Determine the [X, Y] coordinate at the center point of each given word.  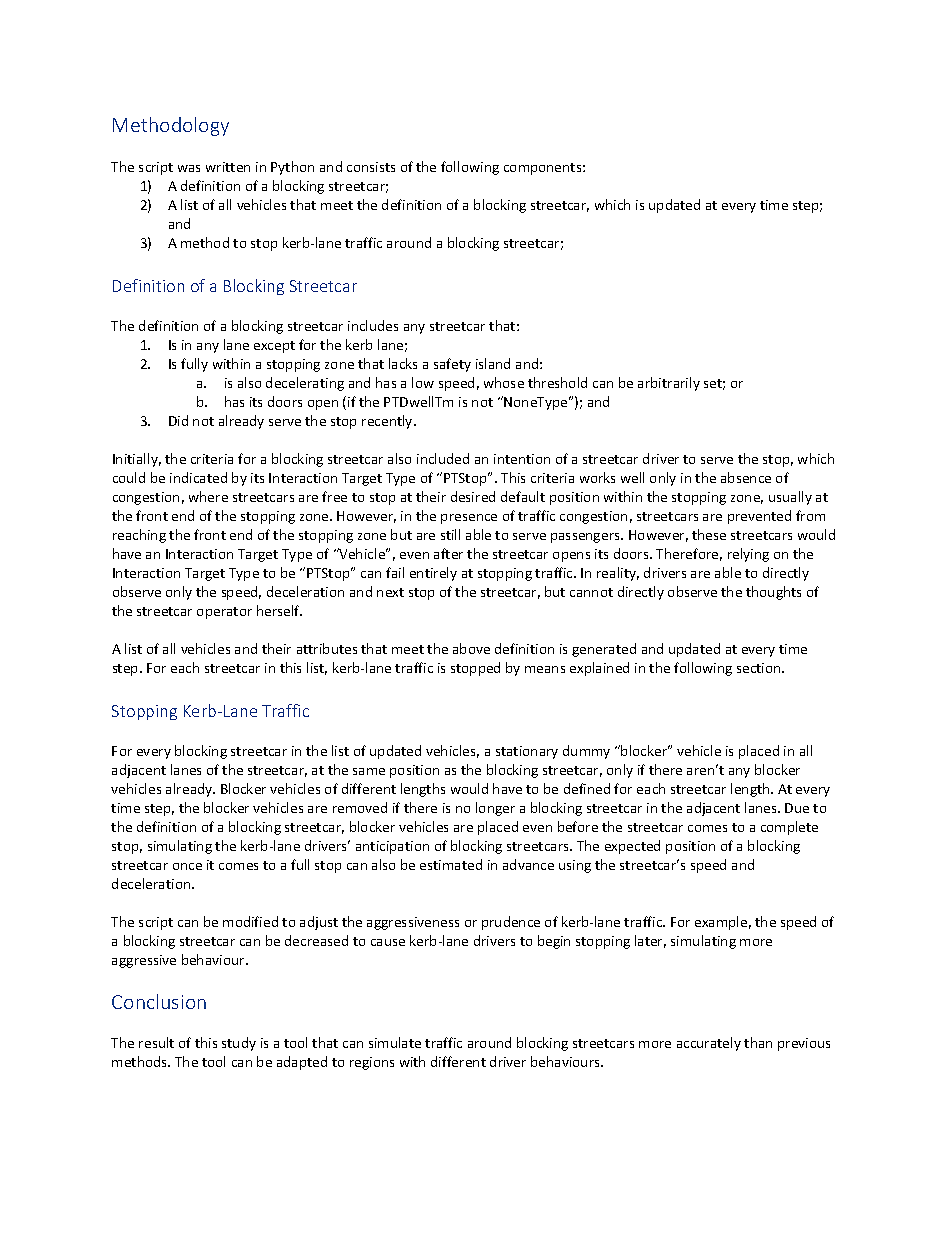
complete [789, 828]
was [189, 168]
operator [224, 613]
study [239, 1044]
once [187, 866]
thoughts [773, 593]
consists [371, 167]
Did [178, 420]
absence [746, 477]
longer [495, 809]
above [471, 648]
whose [504, 382]
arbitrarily [669, 384]
